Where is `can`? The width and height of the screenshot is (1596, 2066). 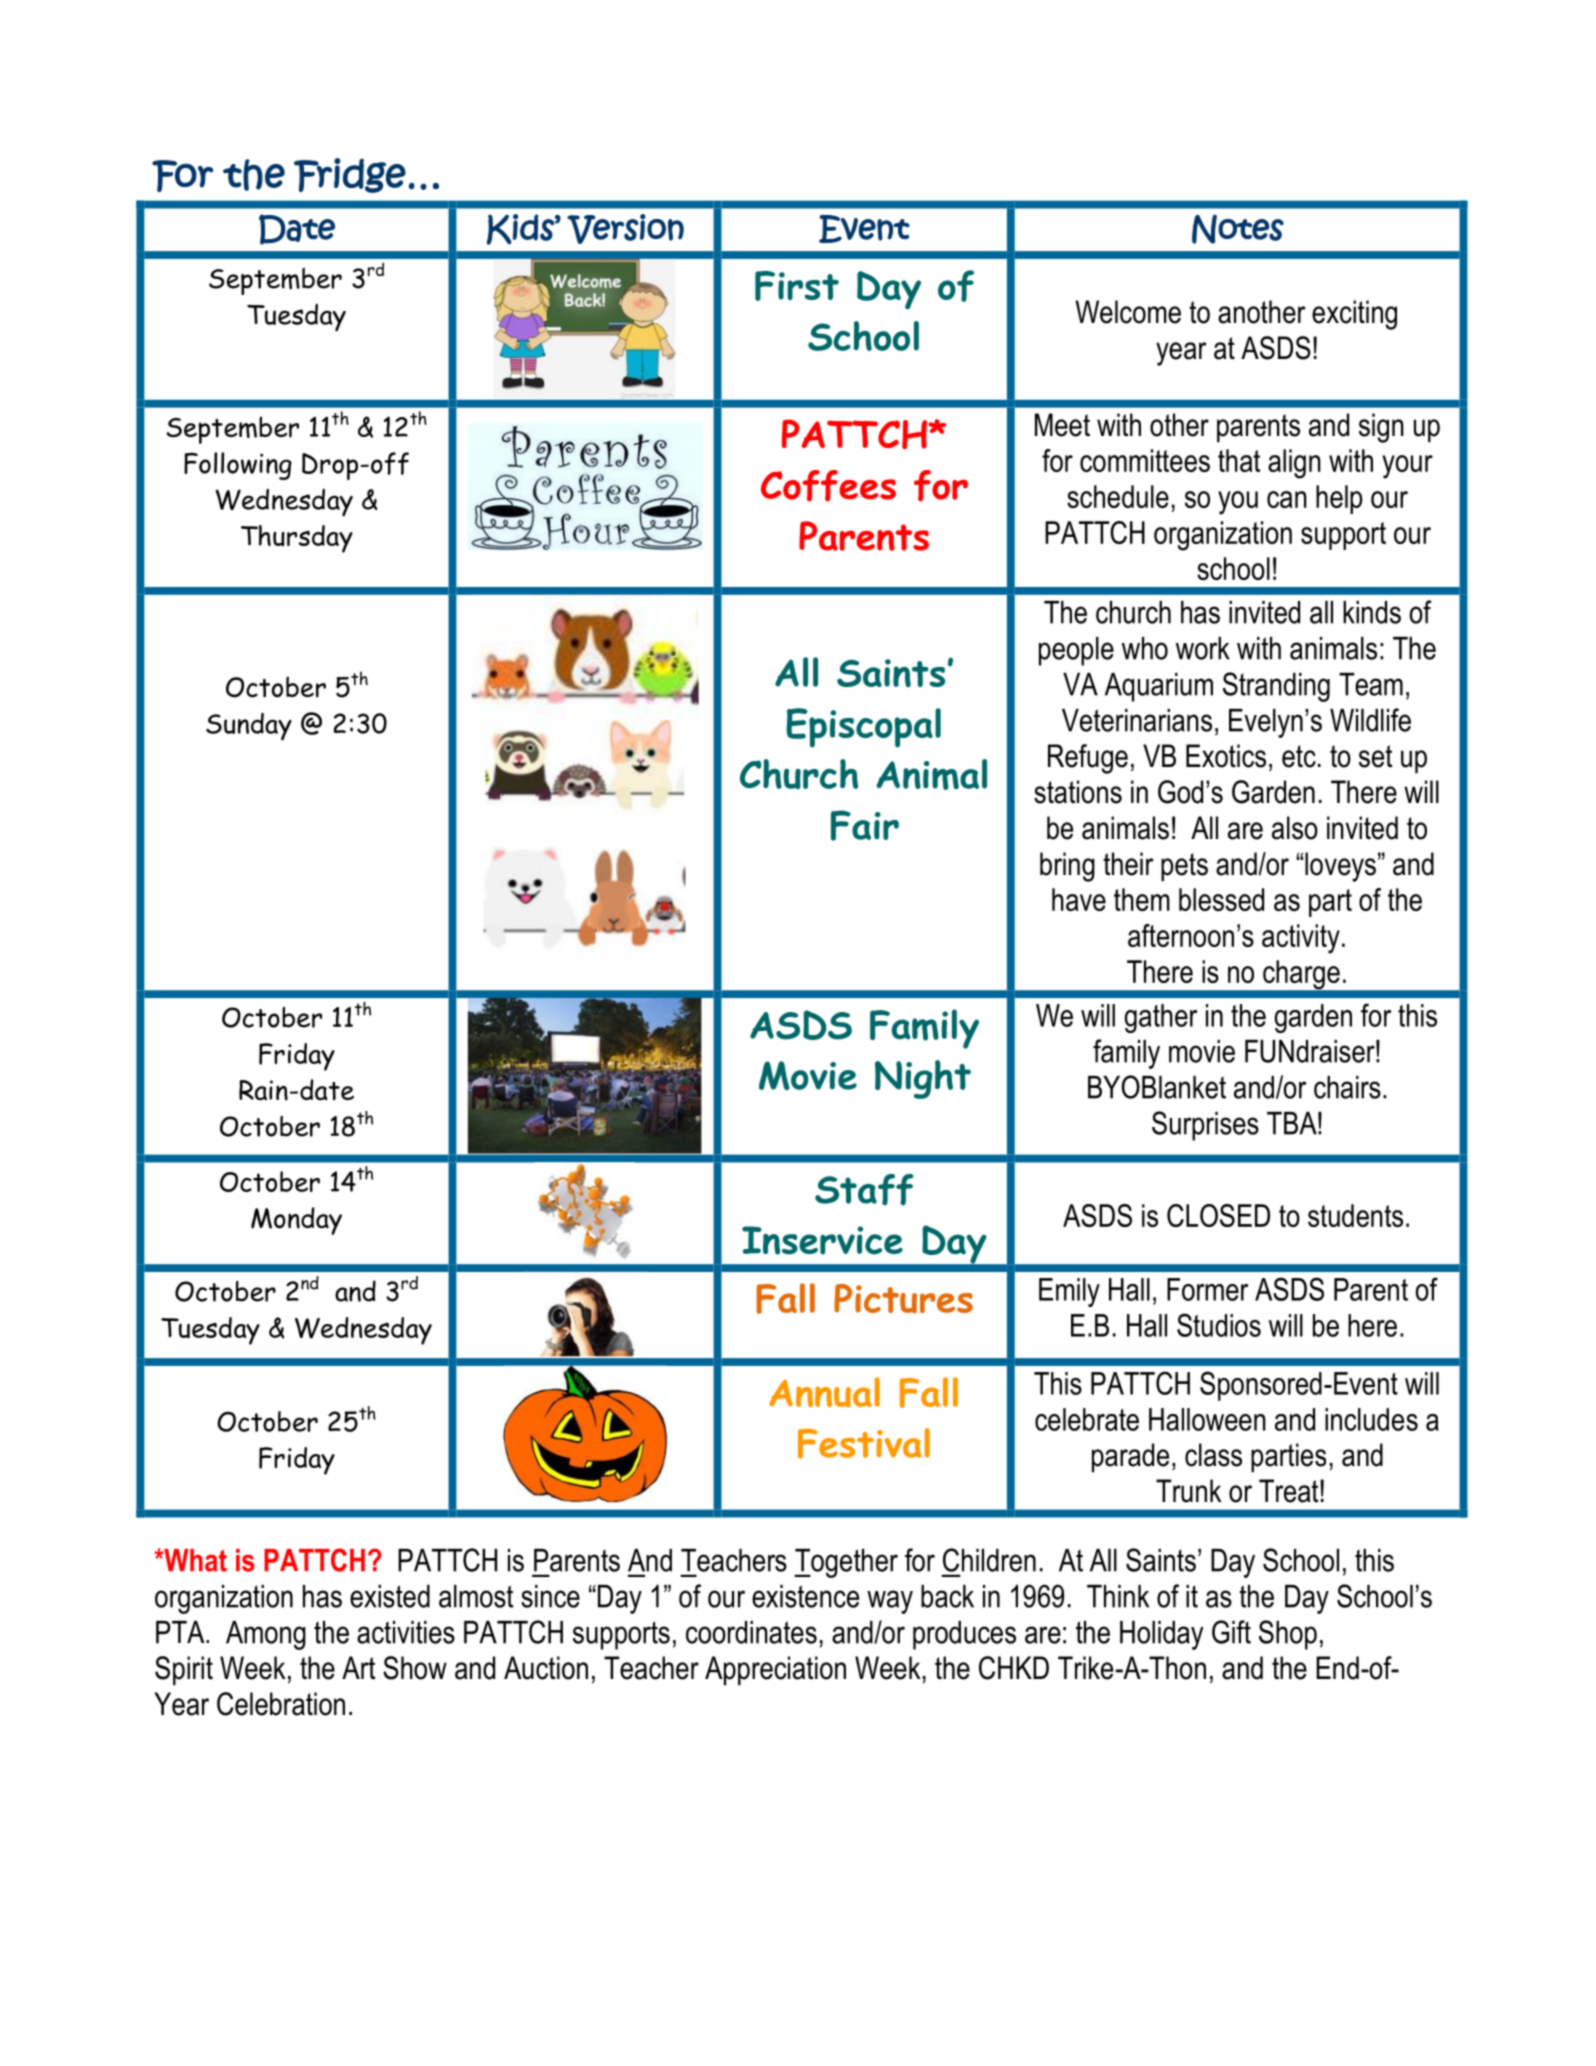 can is located at coordinates (1287, 499).
